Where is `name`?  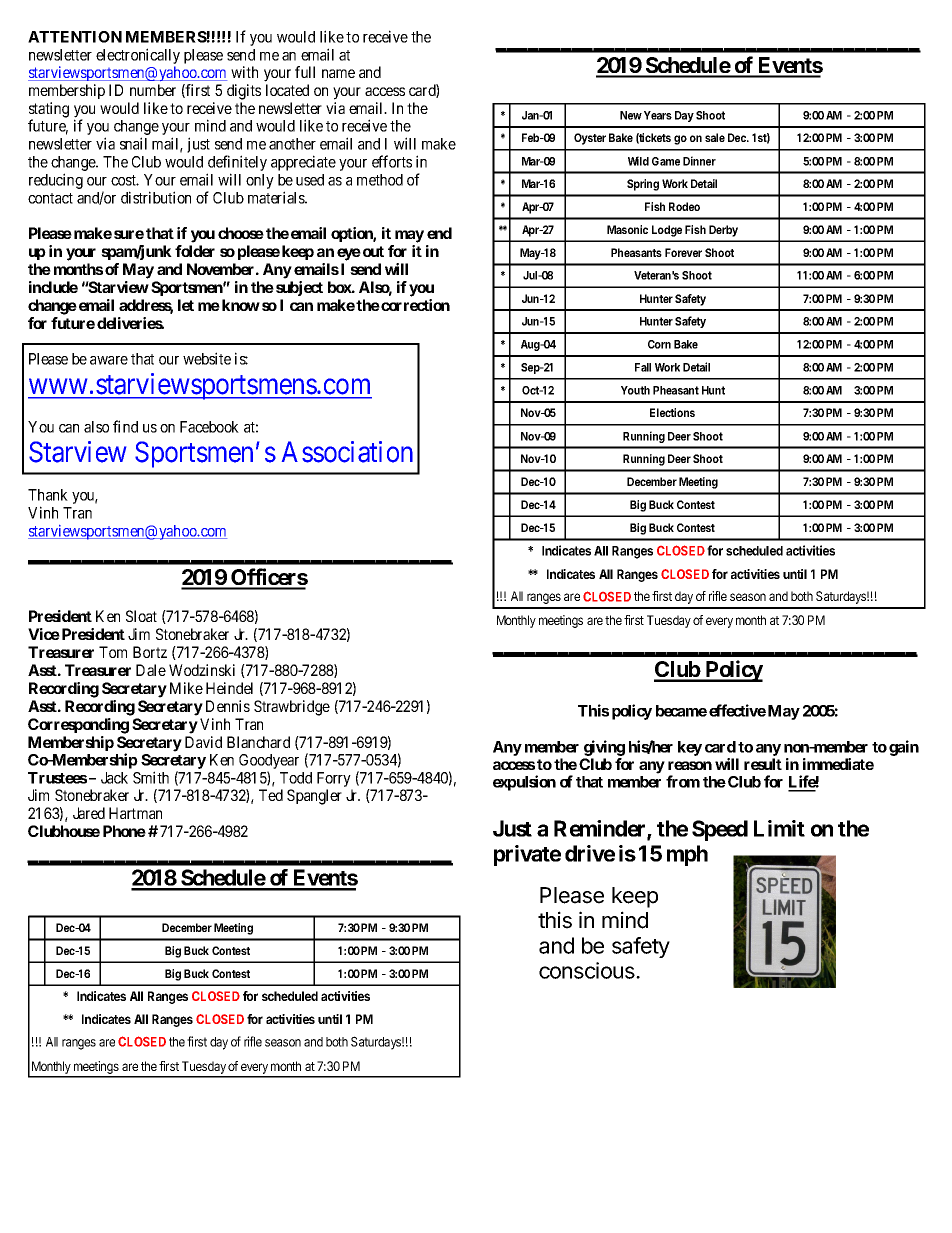 name is located at coordinates (338, 73).
